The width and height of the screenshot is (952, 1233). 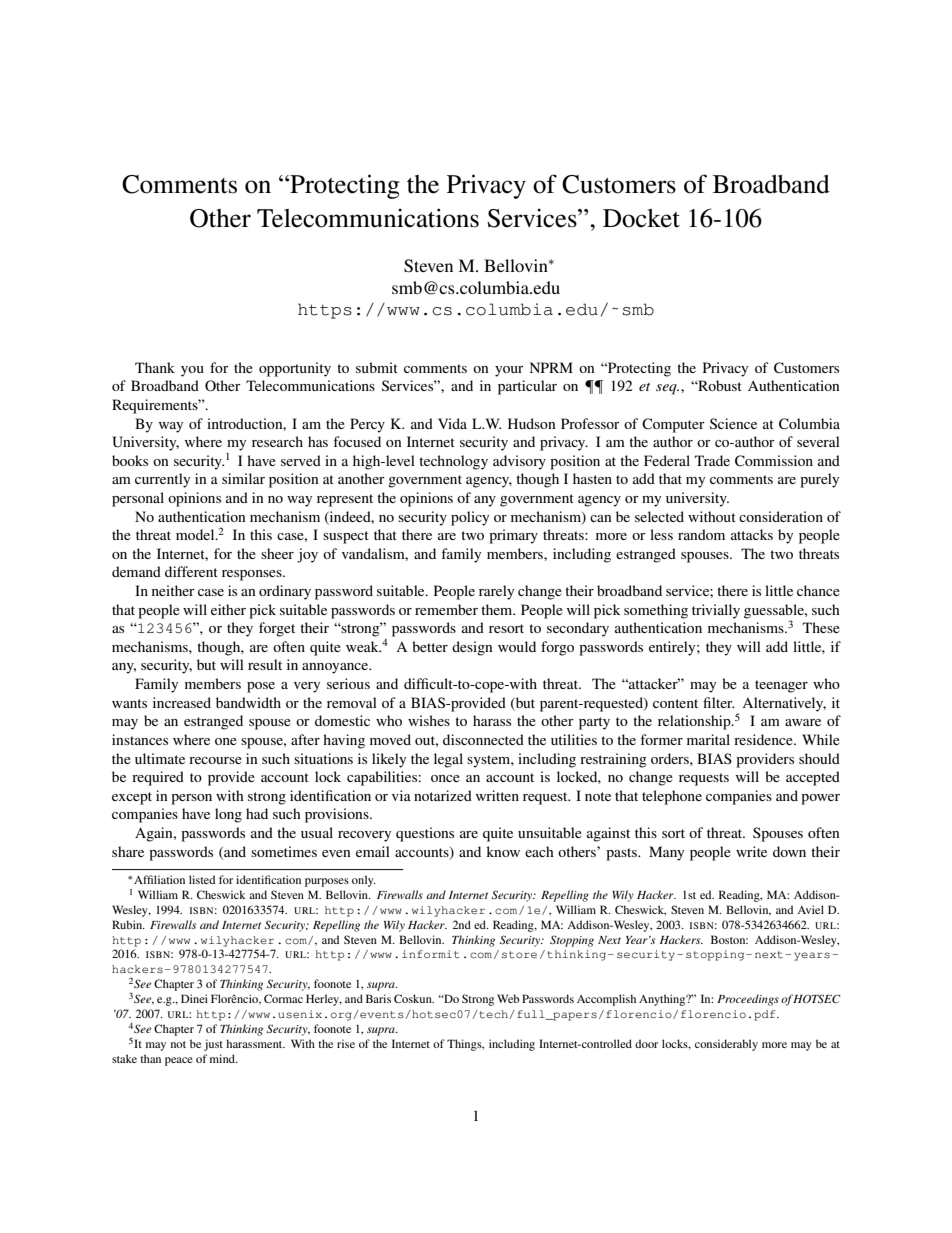 I want to click on trivially, so click(x=716, y=611).
